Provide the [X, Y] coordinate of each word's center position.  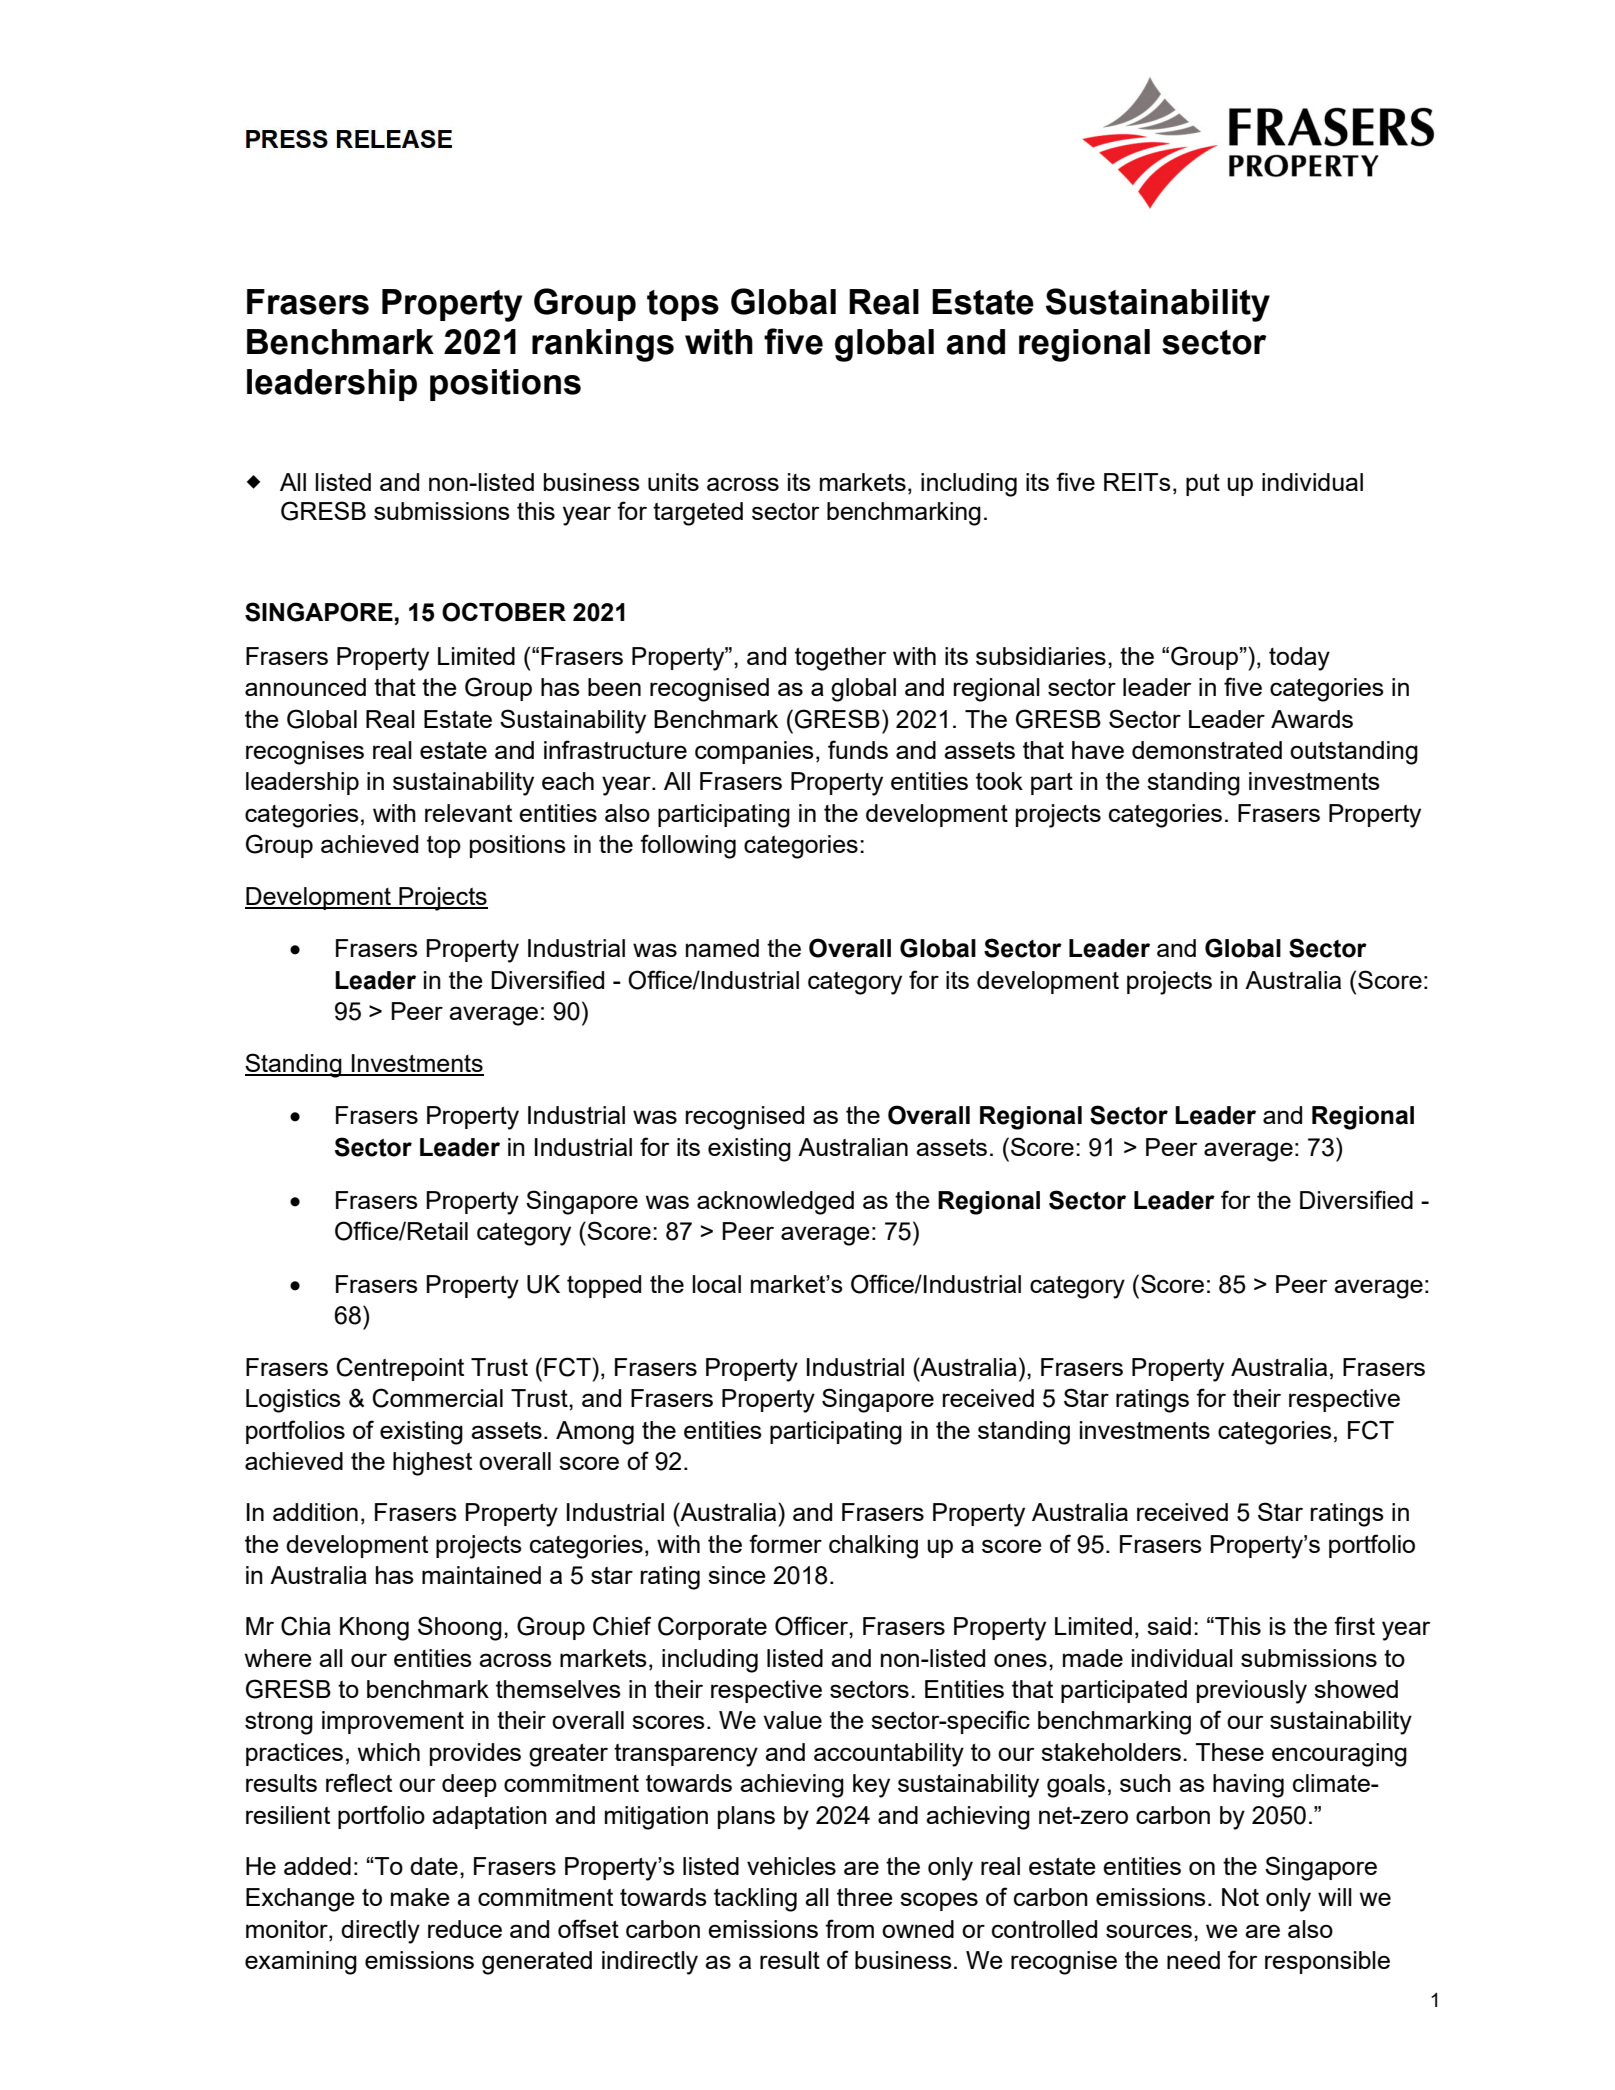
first [1354, 1625]
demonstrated [1207, 750]
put [1203, 485]
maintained [481, 1575]
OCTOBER [504, 612]
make [420, 1897]
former [785, 1543]
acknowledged [775, 1203]
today [1299, 659]
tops [683, 305]
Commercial [437, 1398]
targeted [698, 514]
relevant [468, 813]
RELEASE [394, 139]
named [722, 948]
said [1169, 1626]
